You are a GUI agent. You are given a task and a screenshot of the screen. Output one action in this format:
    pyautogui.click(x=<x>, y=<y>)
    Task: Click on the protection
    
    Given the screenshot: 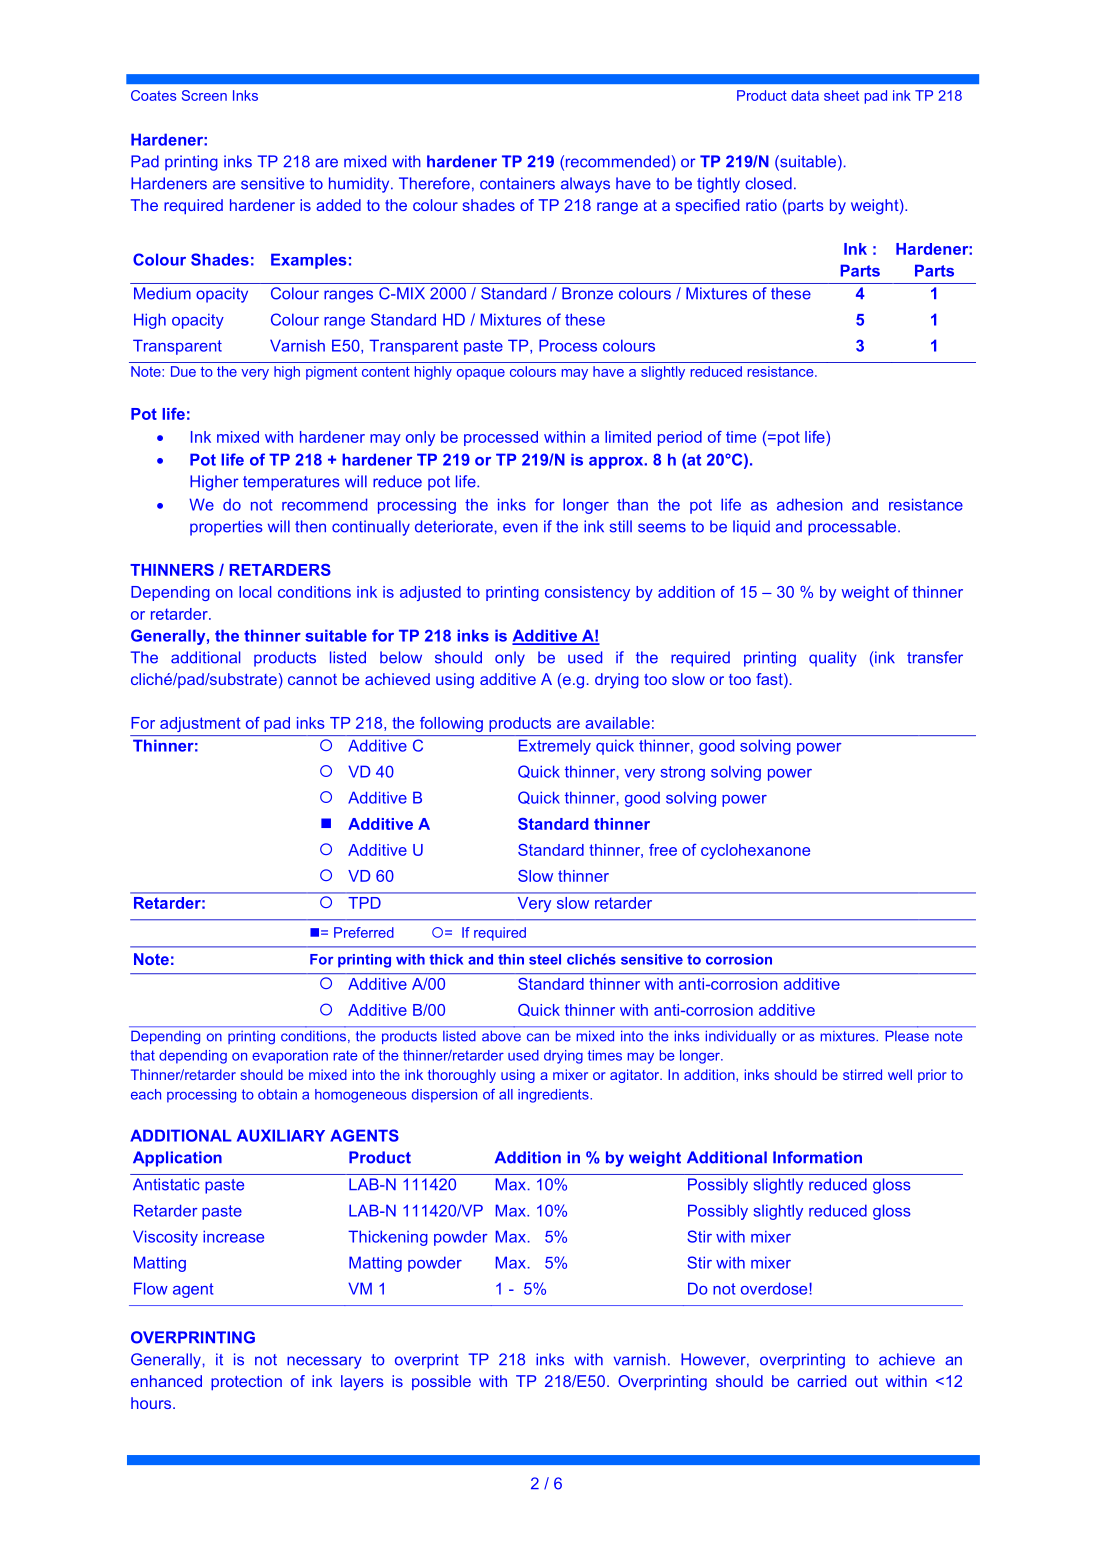 What is the action you would take?
    pyautogui.click(x=246, y=1382)
